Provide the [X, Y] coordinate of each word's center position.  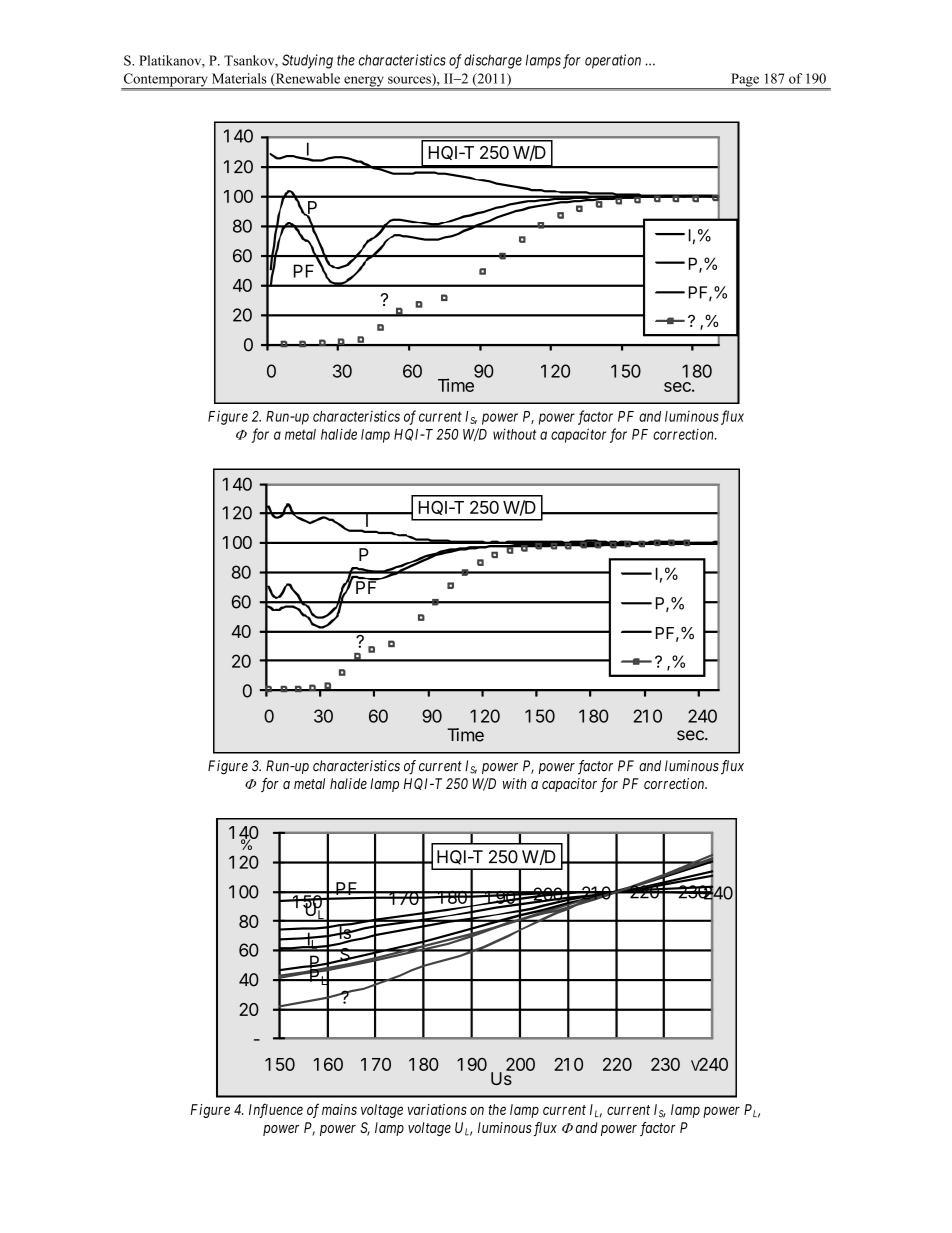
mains [339, 1109]
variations [437, 1109]
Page [745, 81]
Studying [307, 61]
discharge [493, 61]
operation [613, 61]
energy [364, 82]
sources [410, 81]
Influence [276, 1110]
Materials [239, 78]
